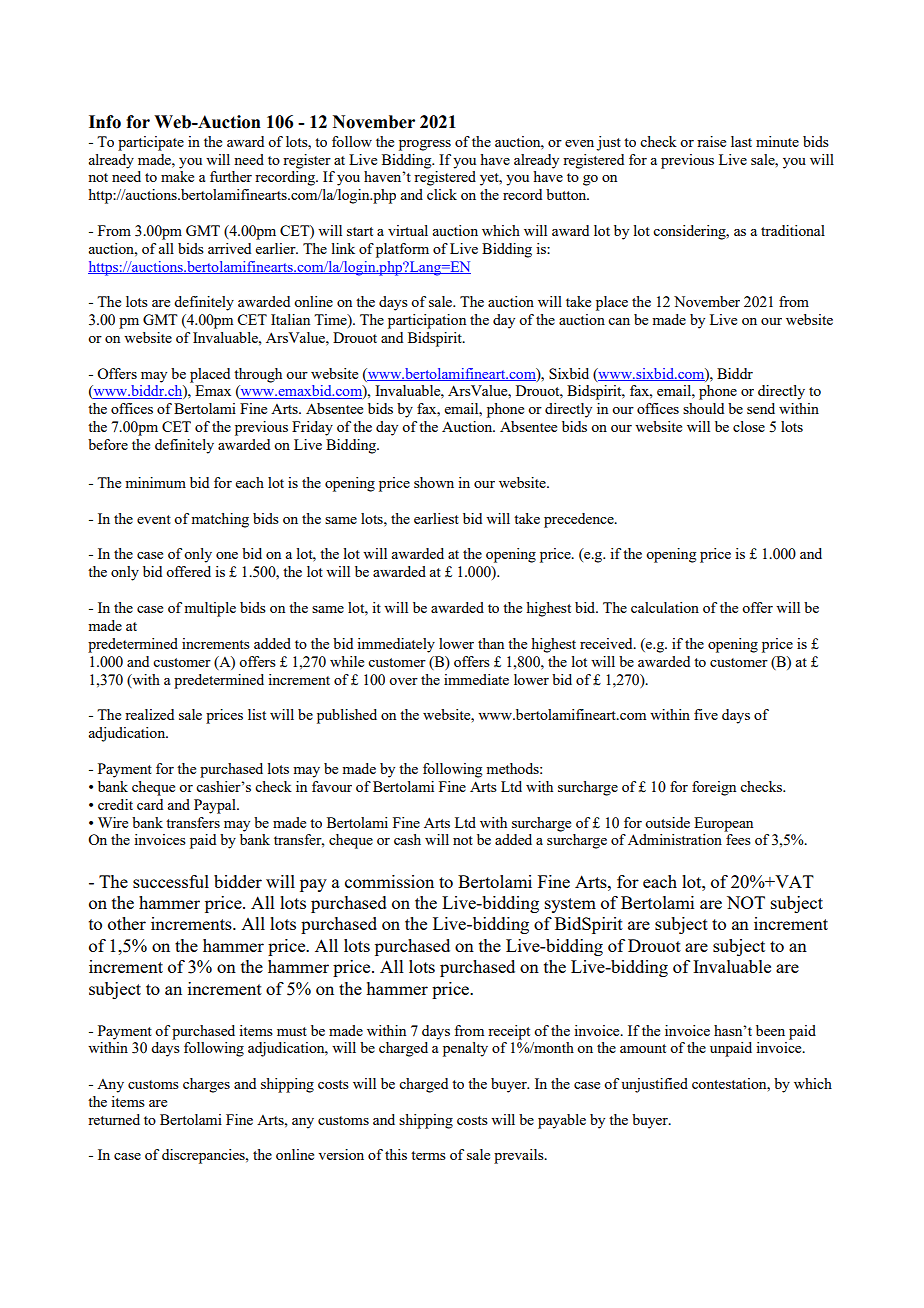 The image size is (924, 1308). Describe the element at coordinates (425, 145) in the screenshot. I see `progress` at that location.
